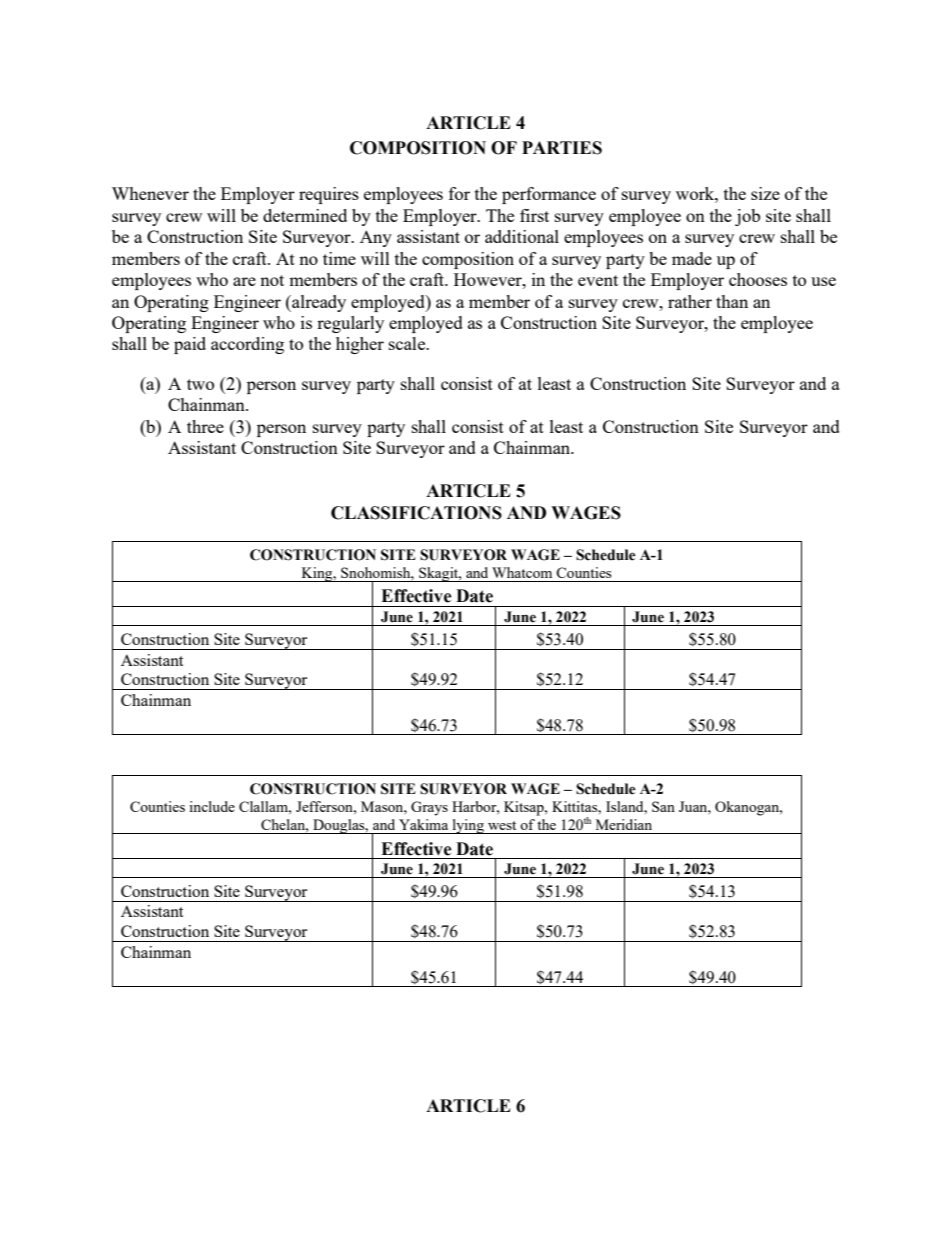 This screenshot has width=952, height=1233. Describe the element at coordinates (205, 426) in the screenshot. I see `three` at that location.
